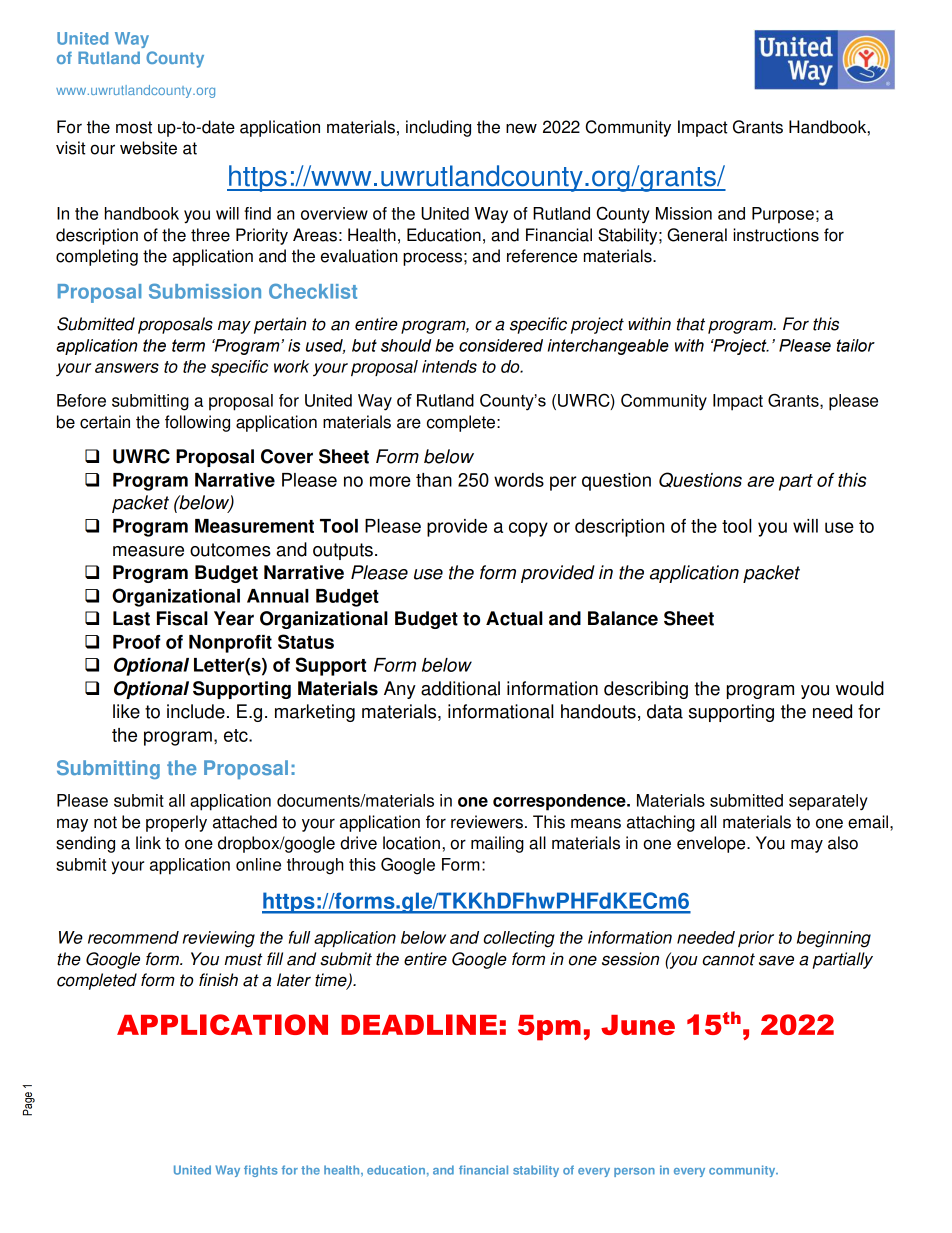 The width and height of the screenshot is (952, 1233). Describe the element at coordinates (230, 550) in the screenshot. I see `outcomes` at that location.
